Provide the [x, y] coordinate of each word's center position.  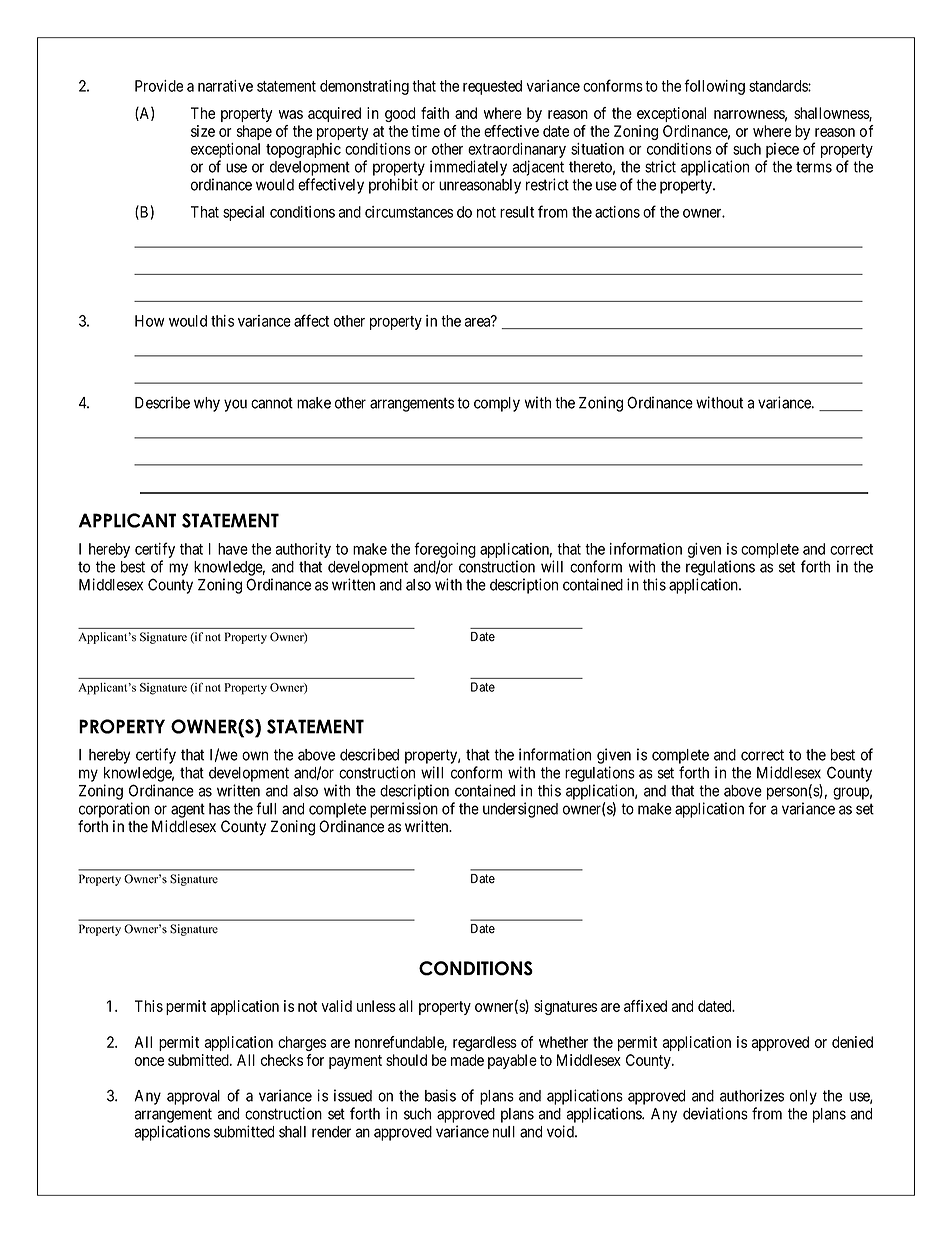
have [233, 549]
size [203, 131]
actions [617, 212]
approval [193, 1097]
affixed [645, 1006]
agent [188, 810]
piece [782, 150]
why [207, 404]
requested [492, 87]
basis [440, 1095]
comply [497, 404]
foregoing [445, 550]
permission [404, 810]
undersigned [520, 810]
